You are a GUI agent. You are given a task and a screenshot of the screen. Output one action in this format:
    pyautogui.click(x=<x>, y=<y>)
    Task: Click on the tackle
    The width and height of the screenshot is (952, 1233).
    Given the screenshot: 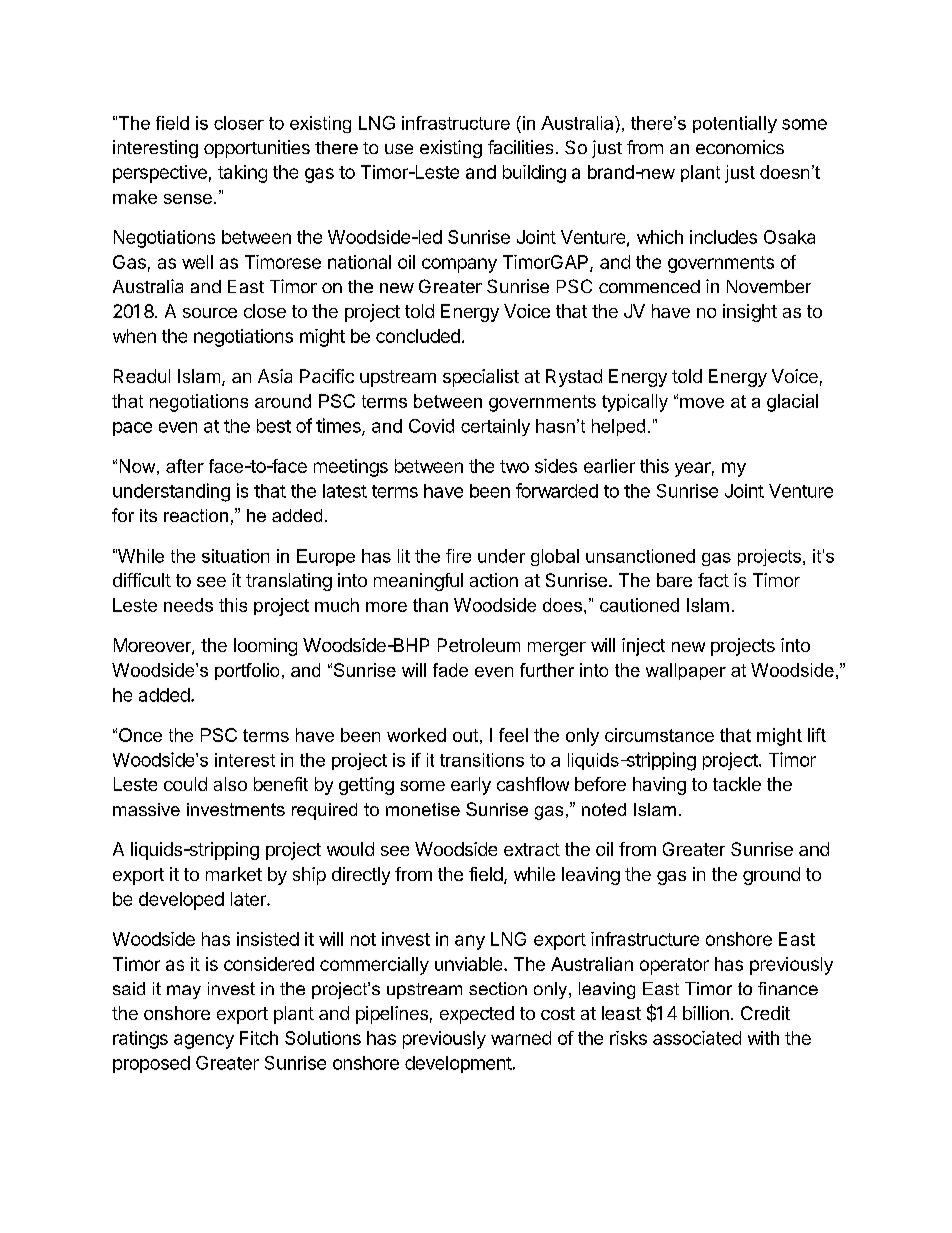 What is the action you would take?
    pyautogui.click(x=737, y=784)
